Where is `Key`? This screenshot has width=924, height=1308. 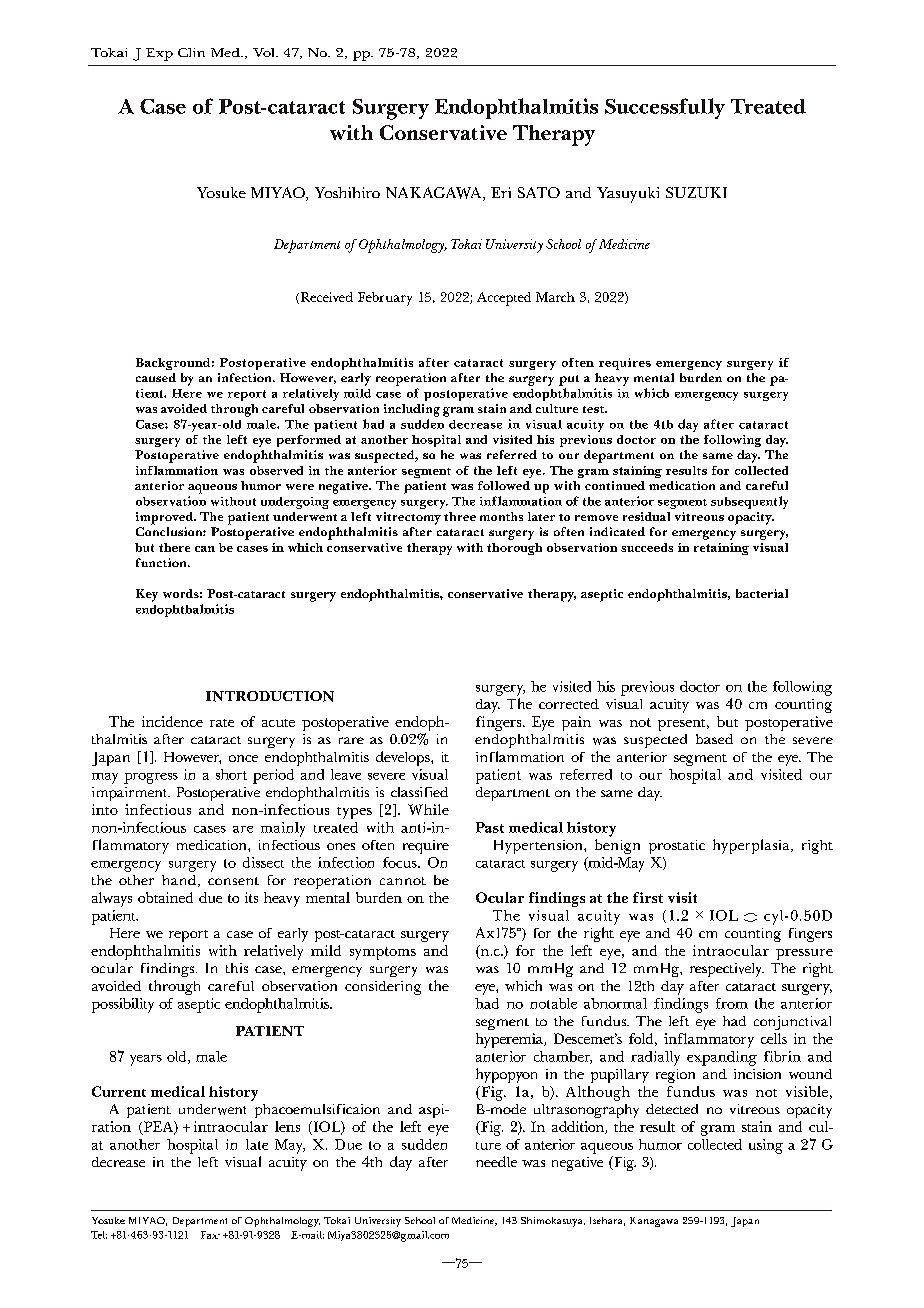
Key is located at coordinates (147, 595).
